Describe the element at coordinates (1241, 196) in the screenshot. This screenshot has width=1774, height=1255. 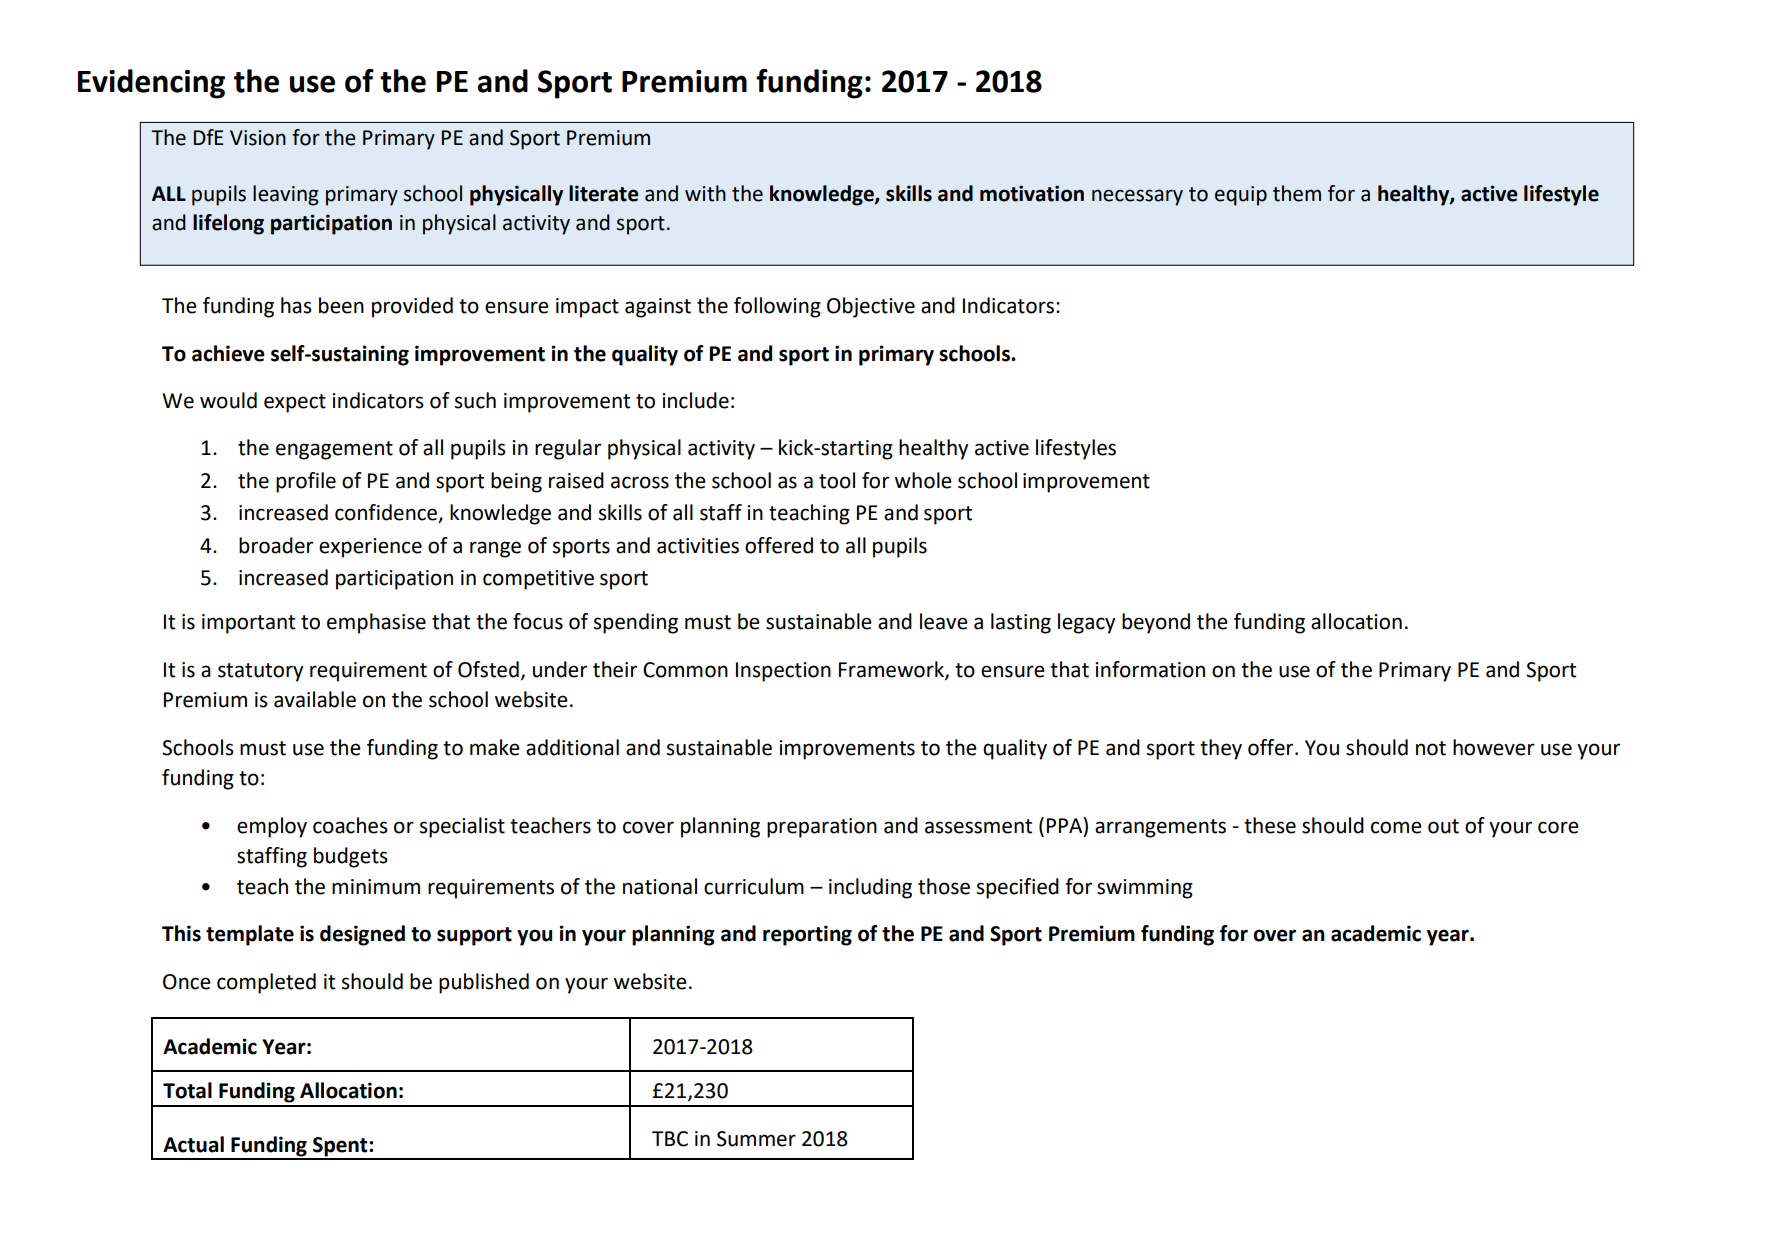
I see `equip` at that location.
